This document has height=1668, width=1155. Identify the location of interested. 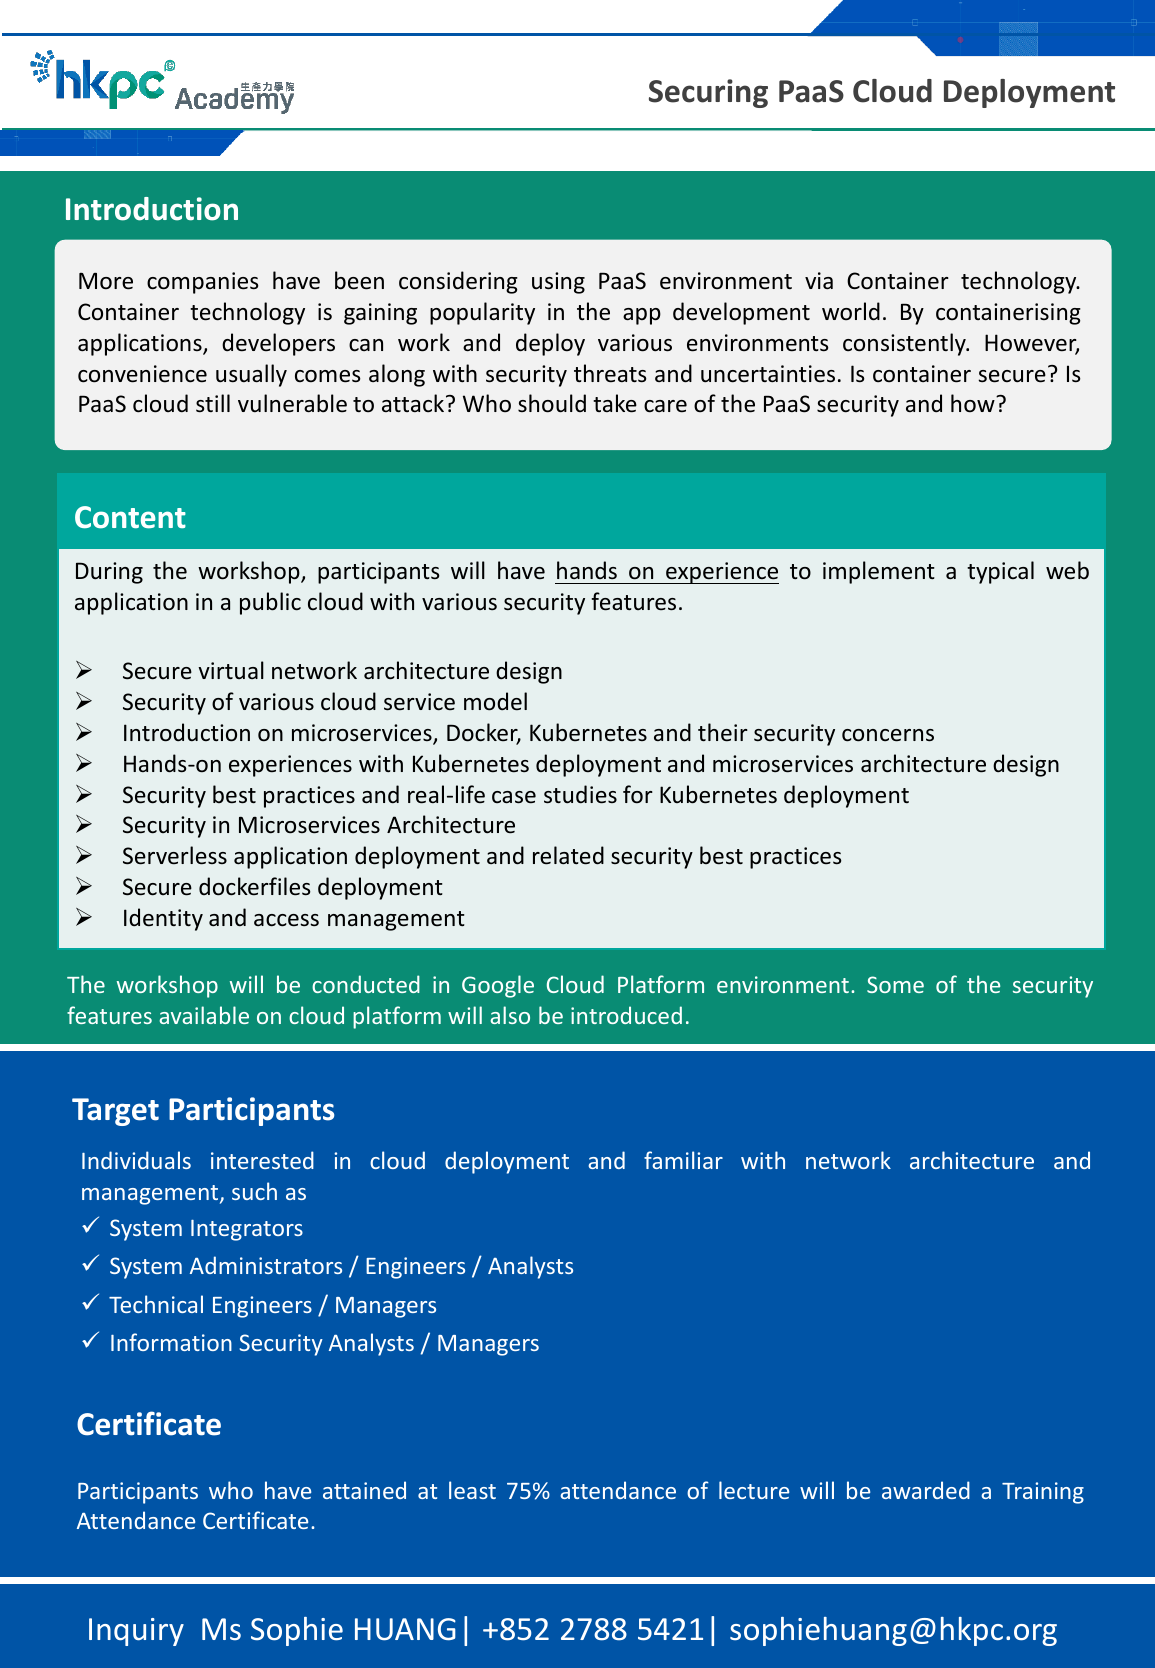
(262, 1160).
